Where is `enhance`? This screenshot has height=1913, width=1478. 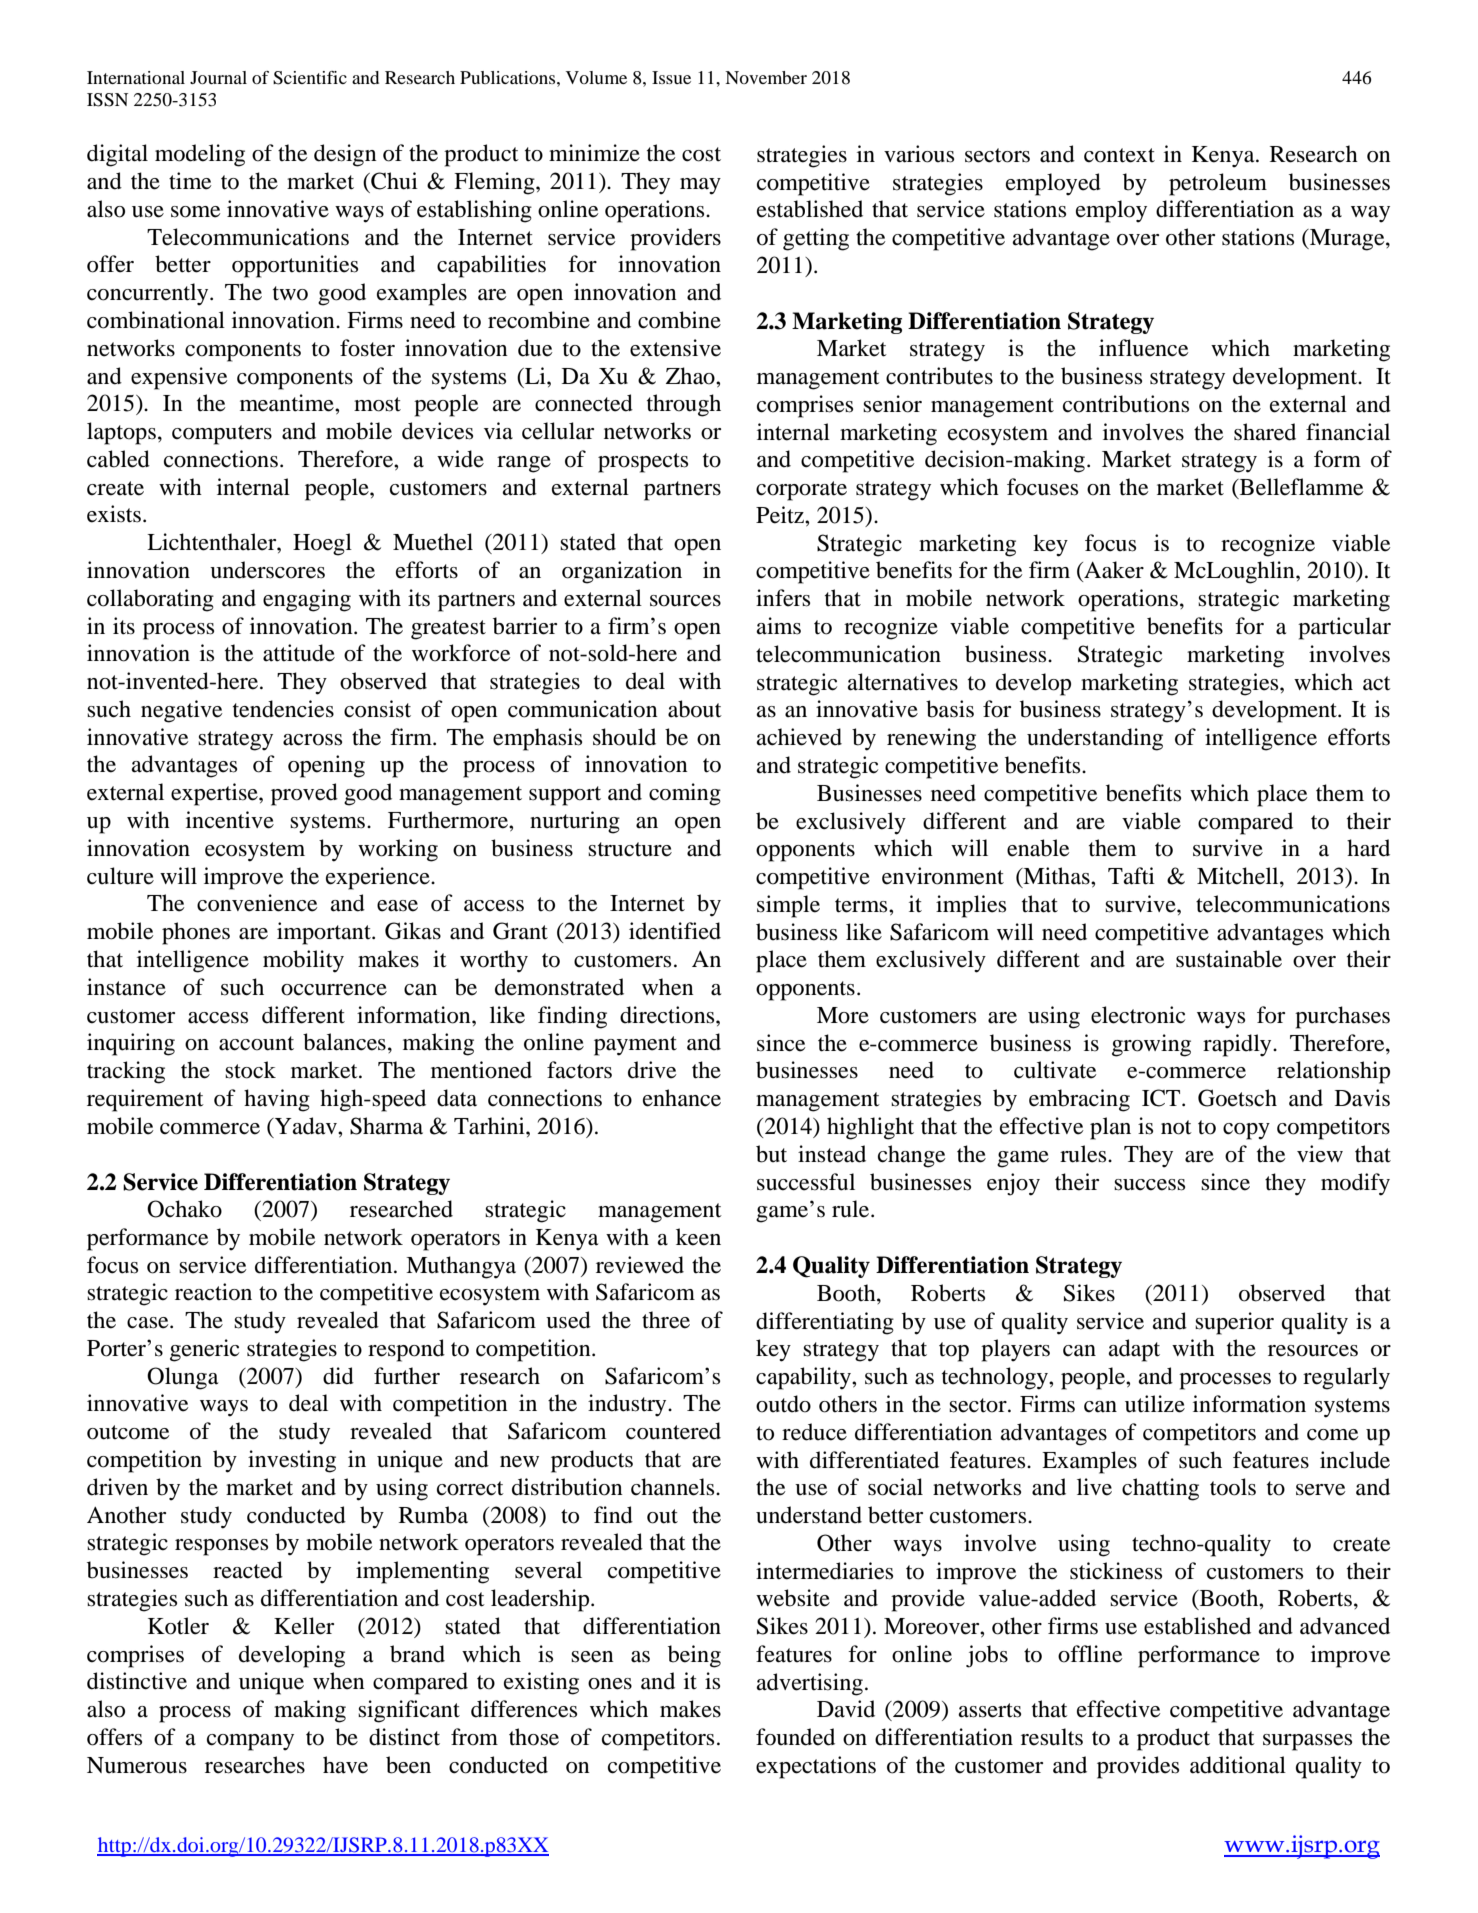
enhance is located at coordinates (682, 1098).
